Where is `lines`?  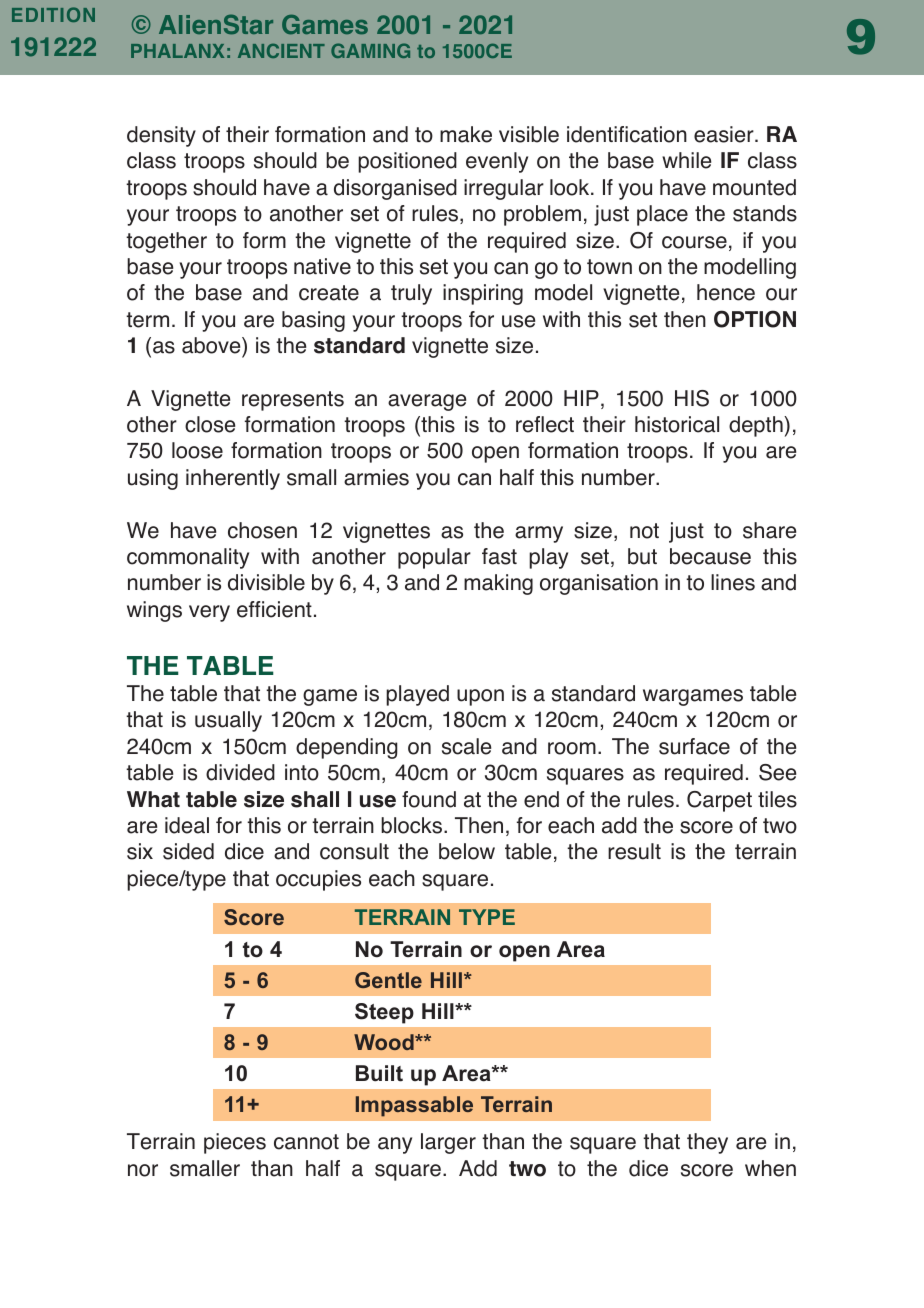 lines is located at coordinates (733, 582).
